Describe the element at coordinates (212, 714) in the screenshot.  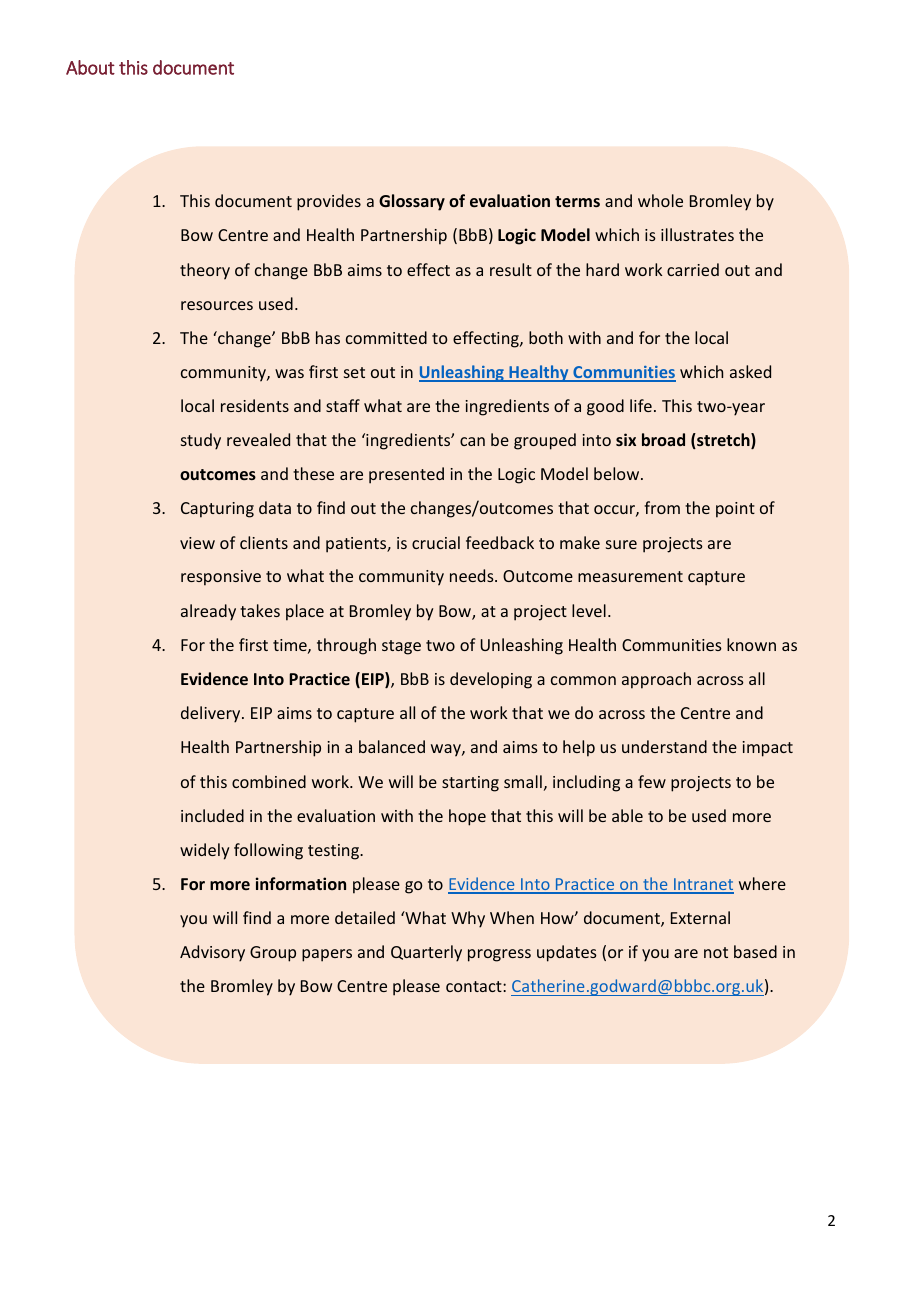
I see `delivery` at that location.
